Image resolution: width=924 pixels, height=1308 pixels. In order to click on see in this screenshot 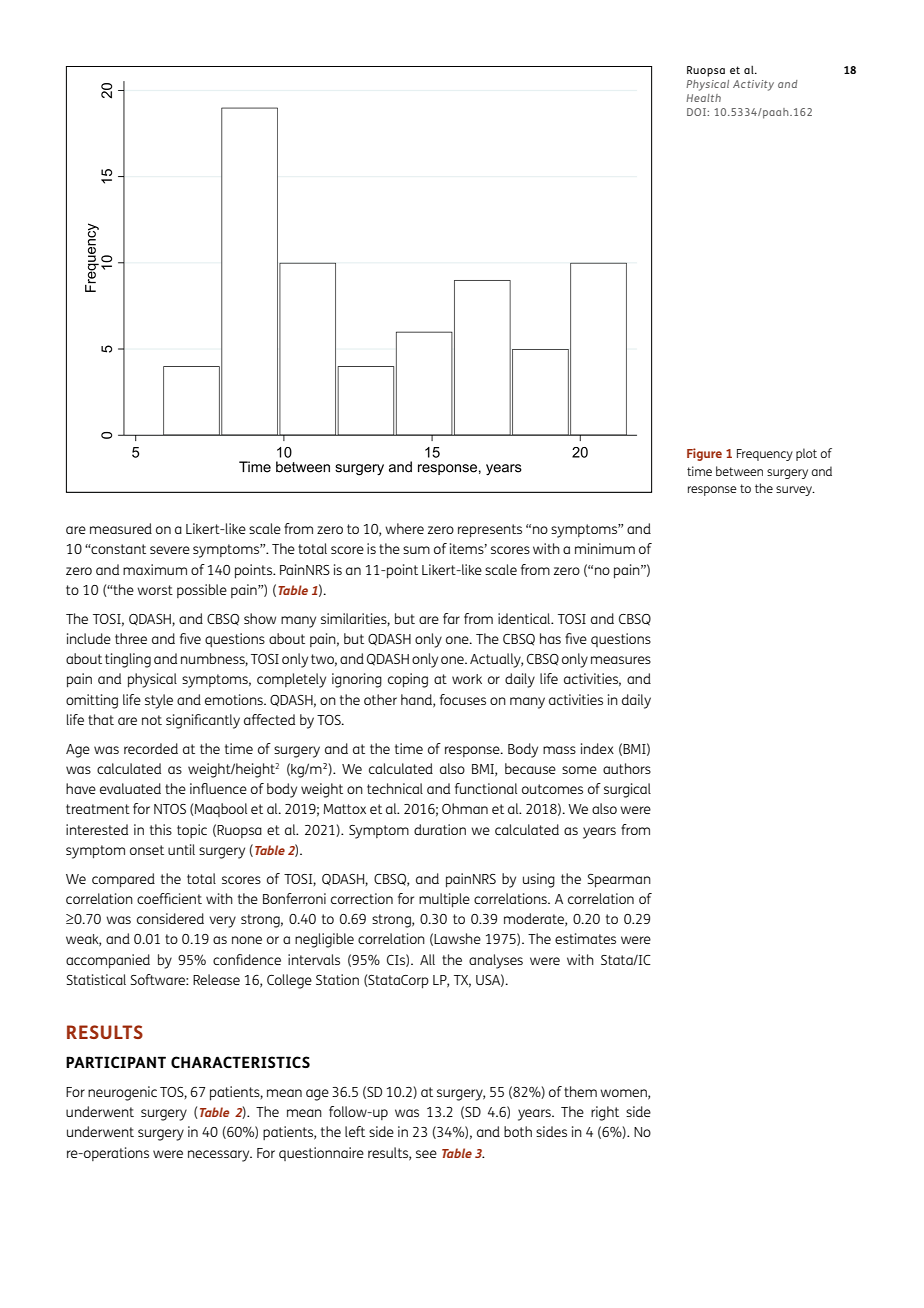, I will do `click(426, 1154)`.
